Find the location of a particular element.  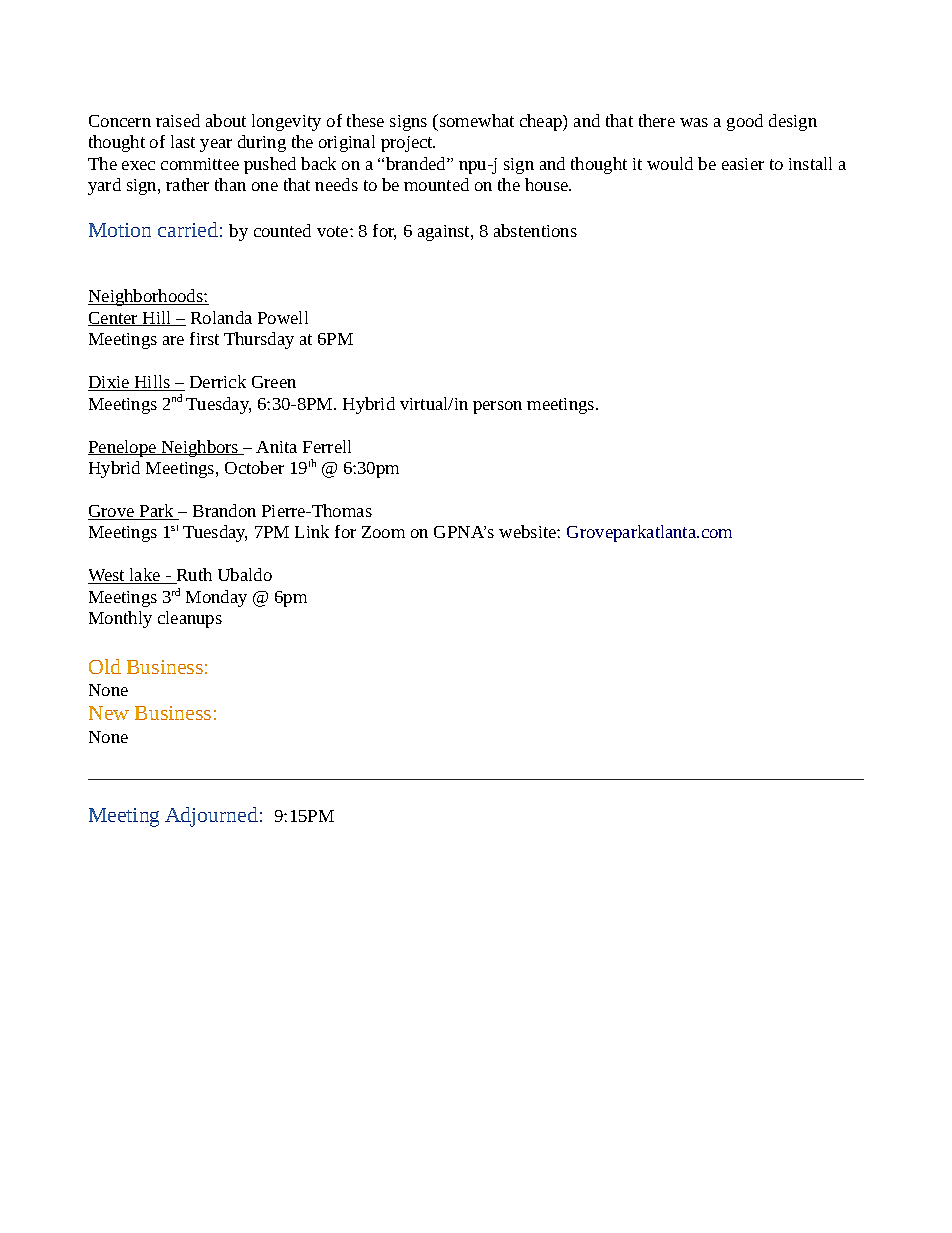

good is located at coordinates (745, 122).
